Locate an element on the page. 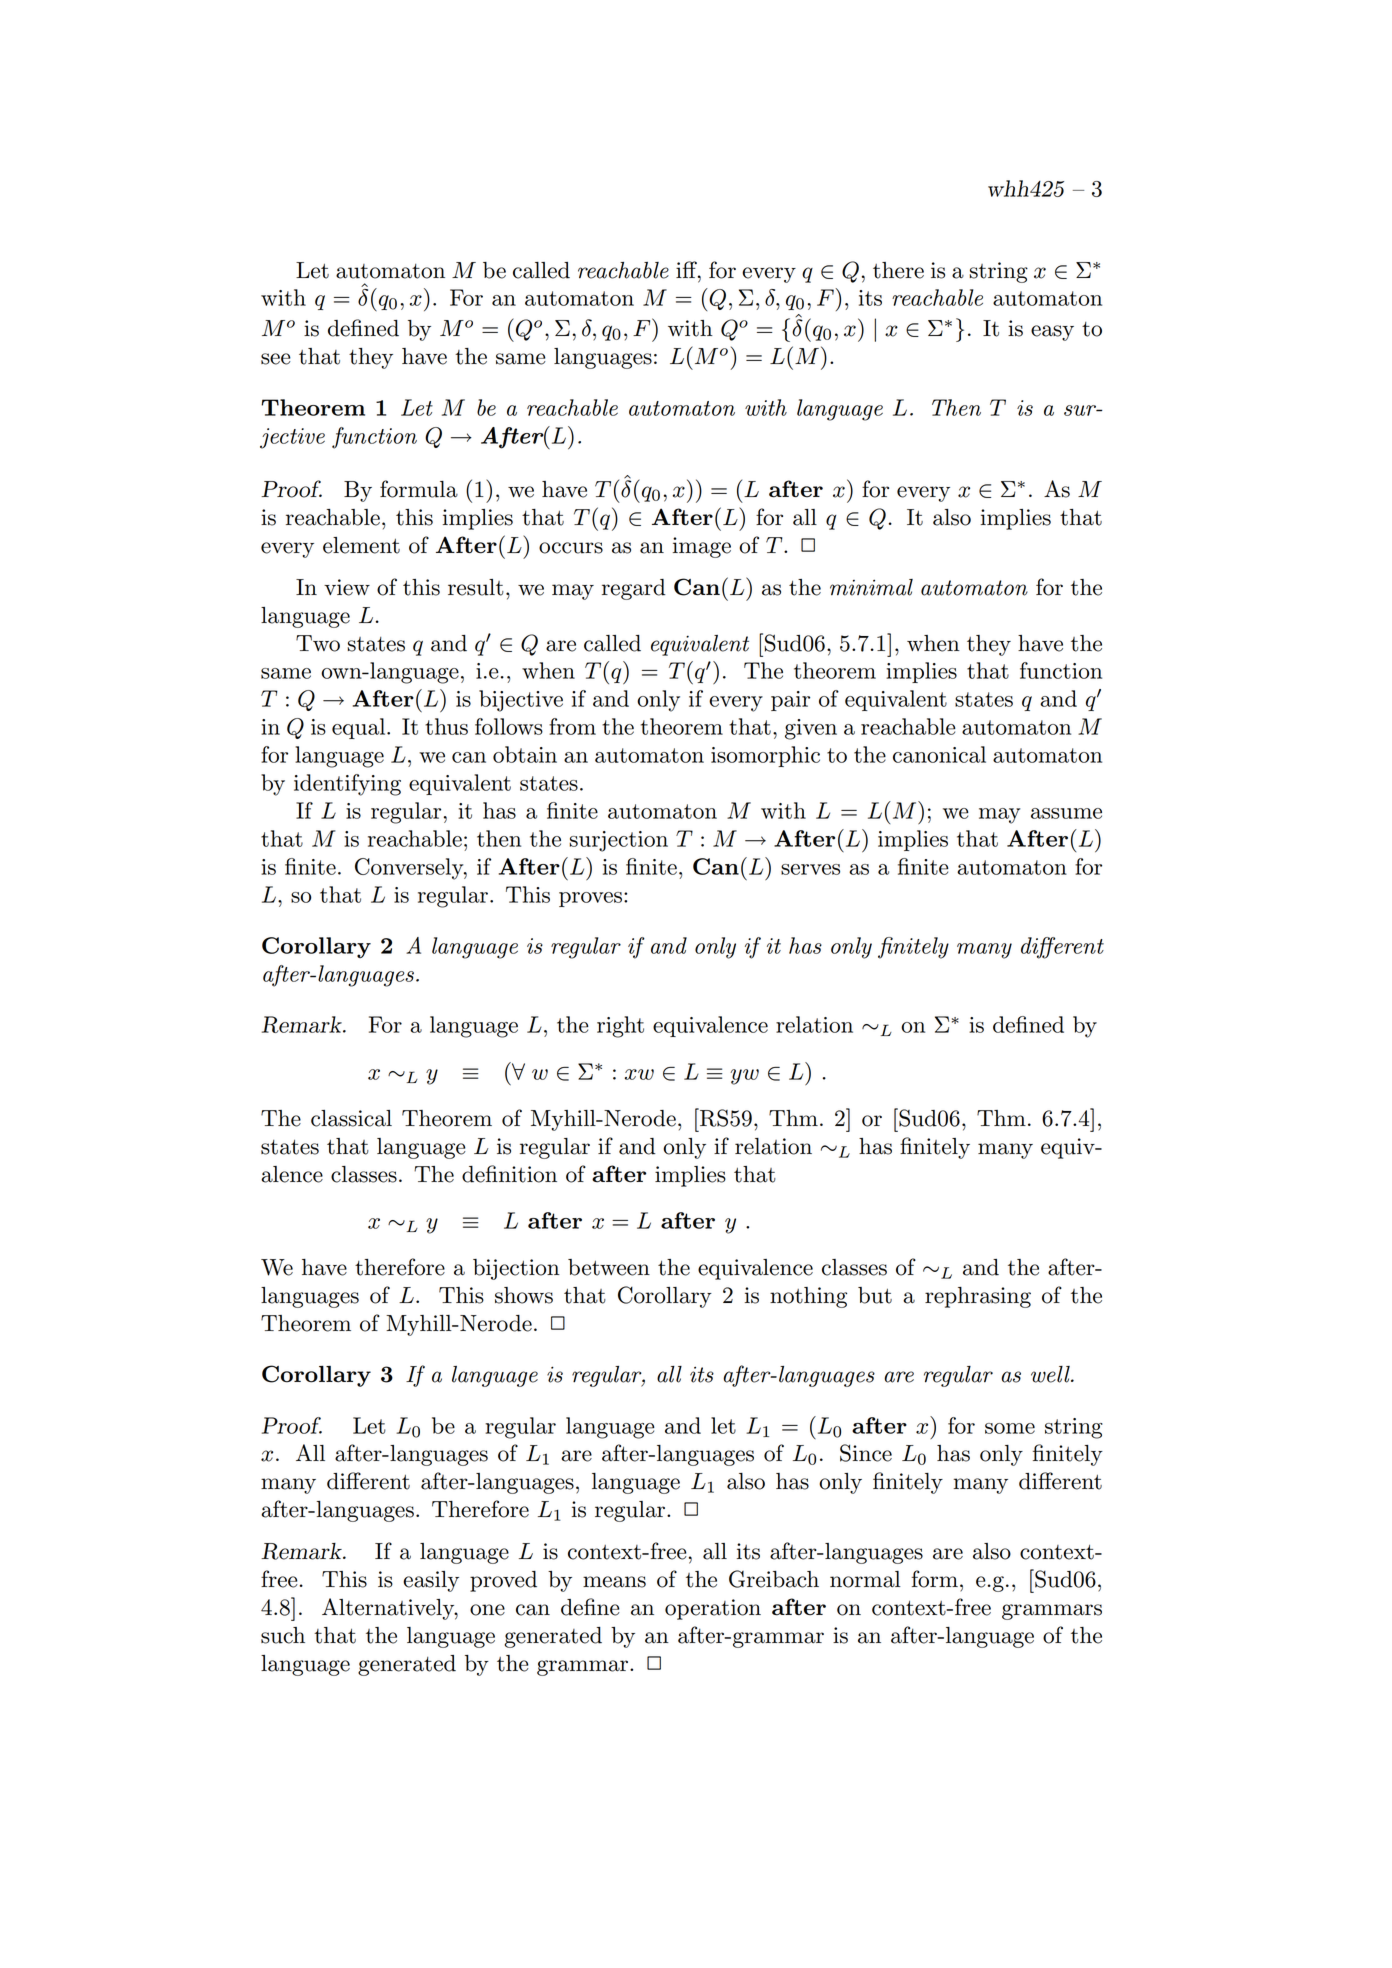  canonical is located at coordinates (939, 754).
